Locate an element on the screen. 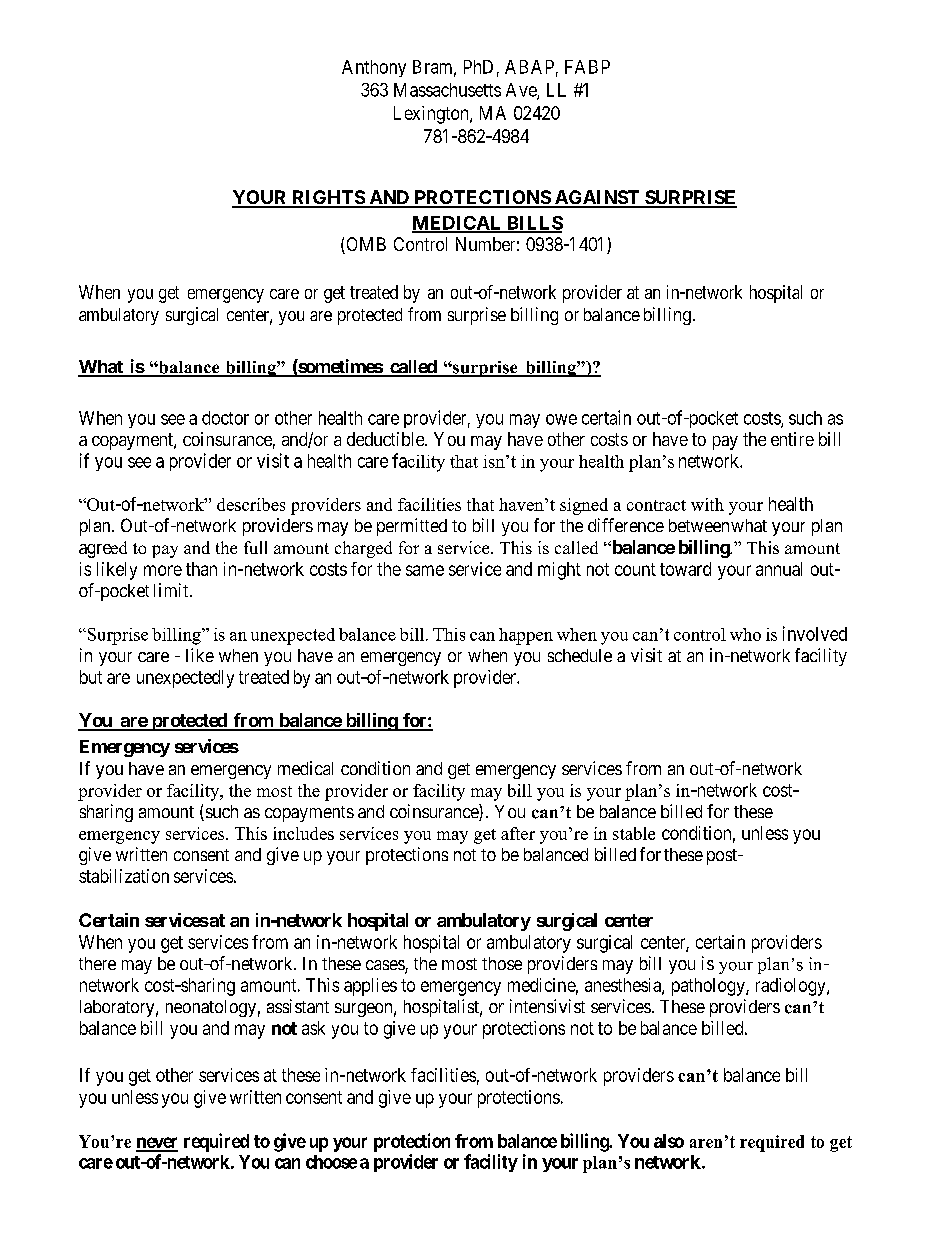 The height and width of the screenshot is (1233, 952). doctor is located at coordinates (225, 418).
